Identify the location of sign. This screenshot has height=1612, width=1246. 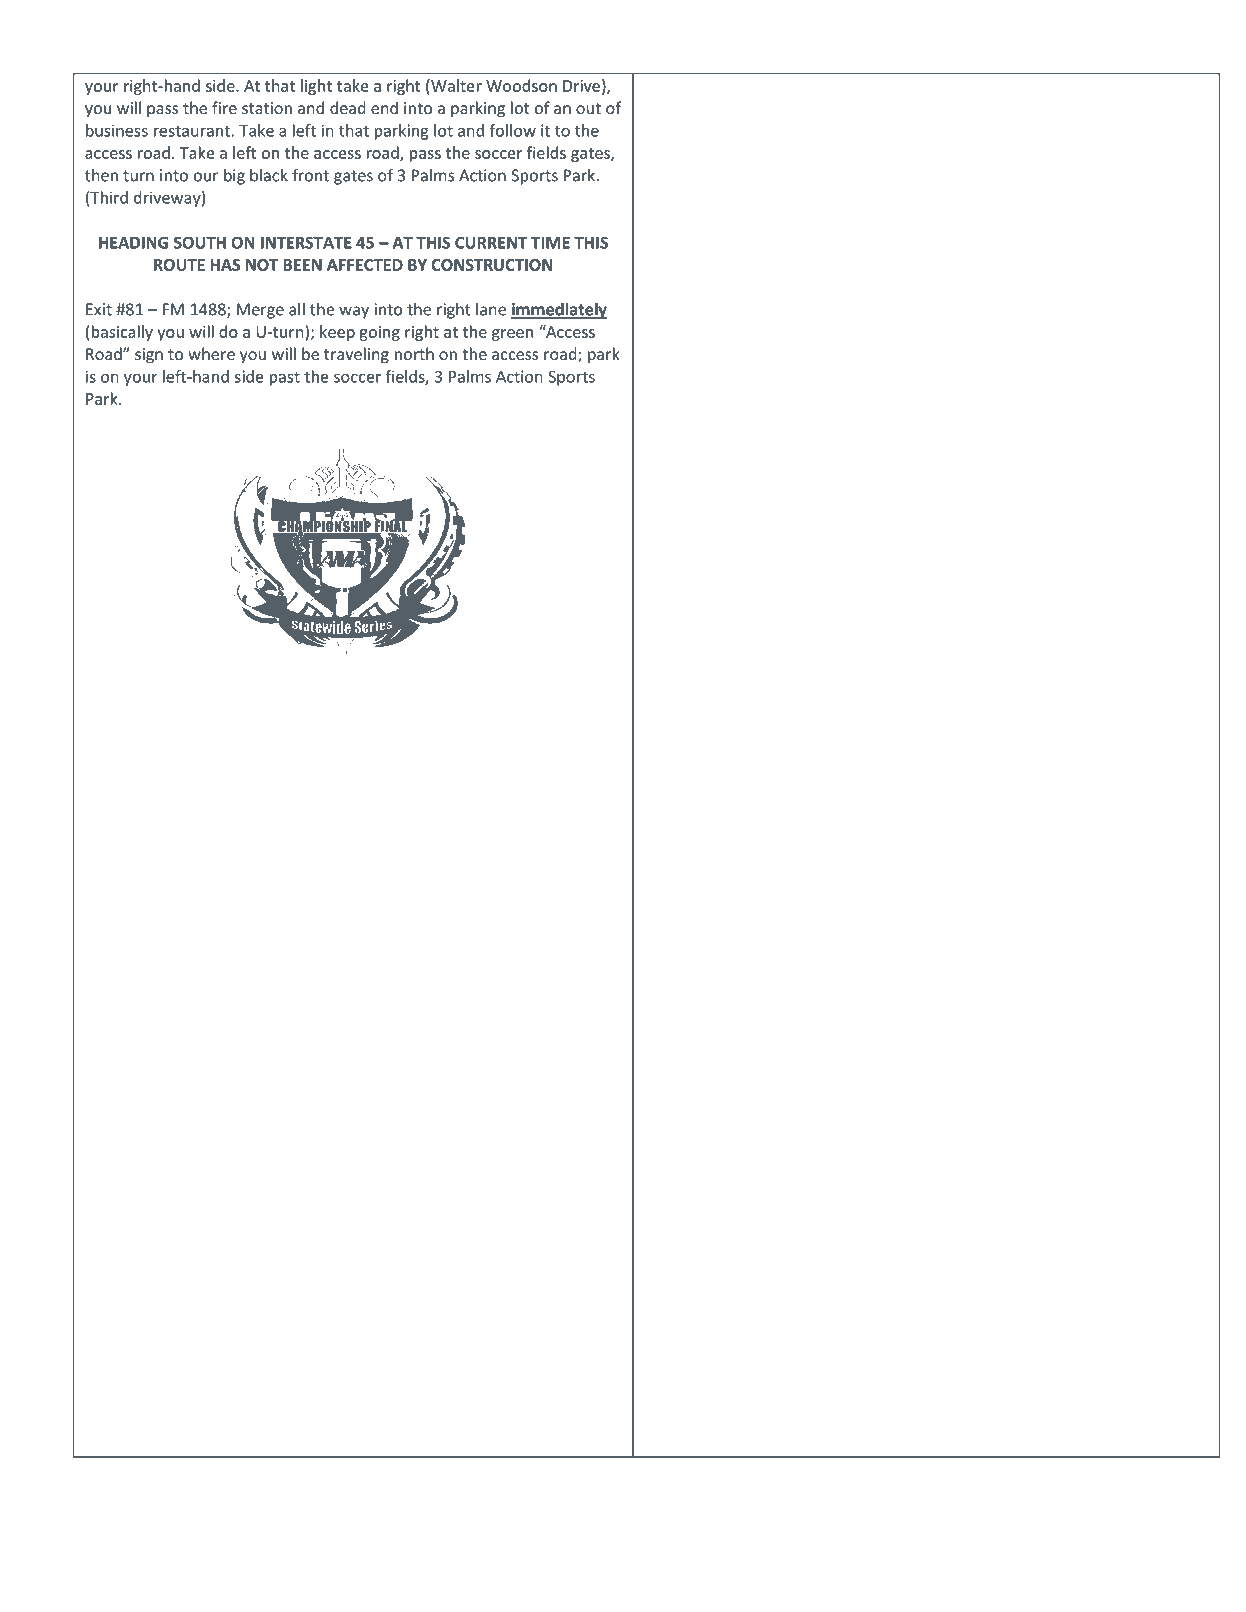
(149, 356).
